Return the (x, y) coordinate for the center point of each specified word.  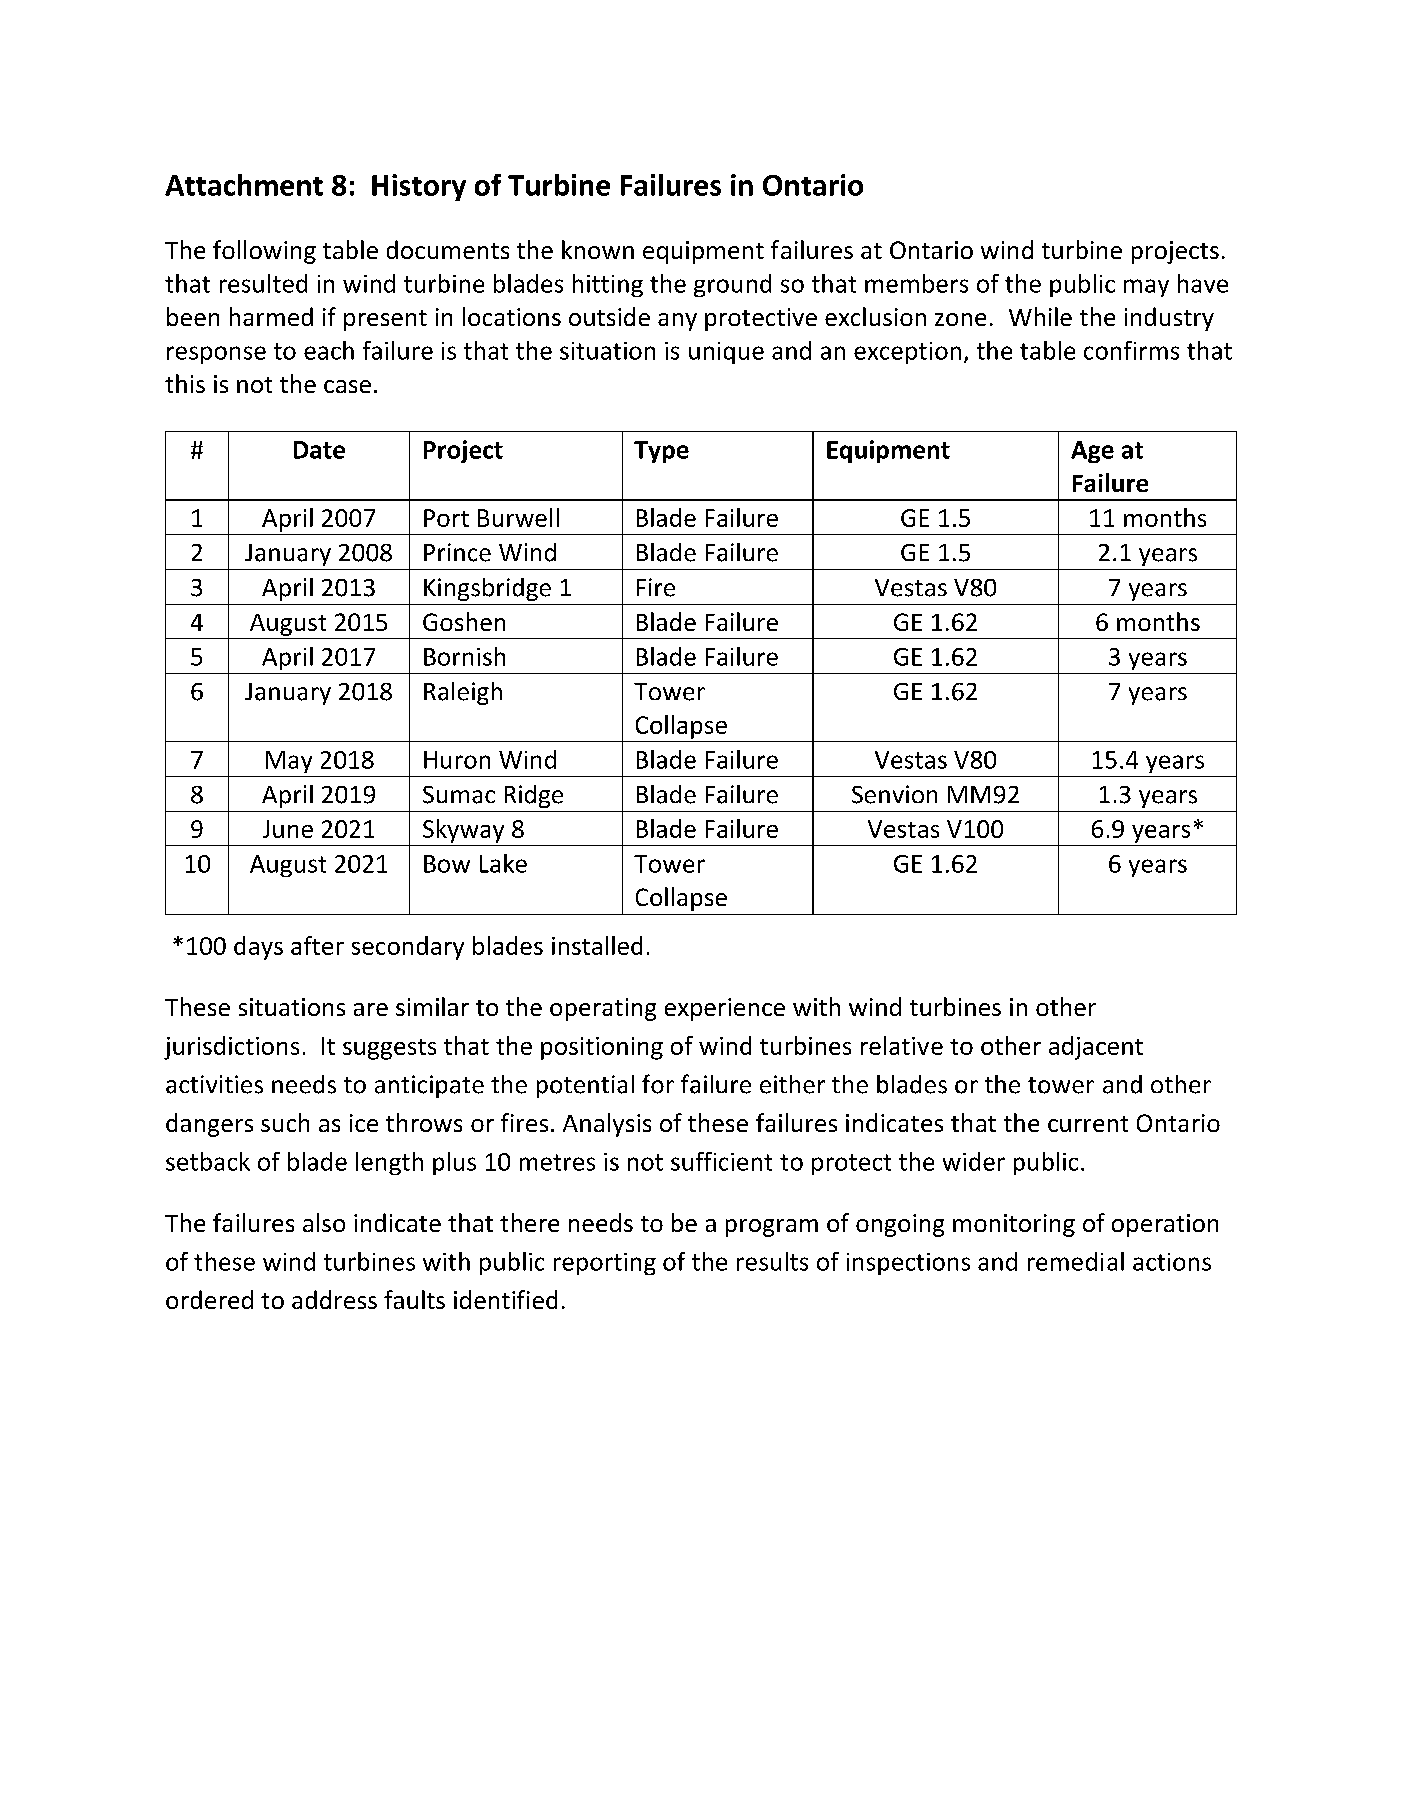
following (264, 252)
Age (1092, 452)
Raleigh (463, 693)
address (334, 1299)
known (598, 249)
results (772, 1261)
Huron (457, 760)
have (1203, 283)
